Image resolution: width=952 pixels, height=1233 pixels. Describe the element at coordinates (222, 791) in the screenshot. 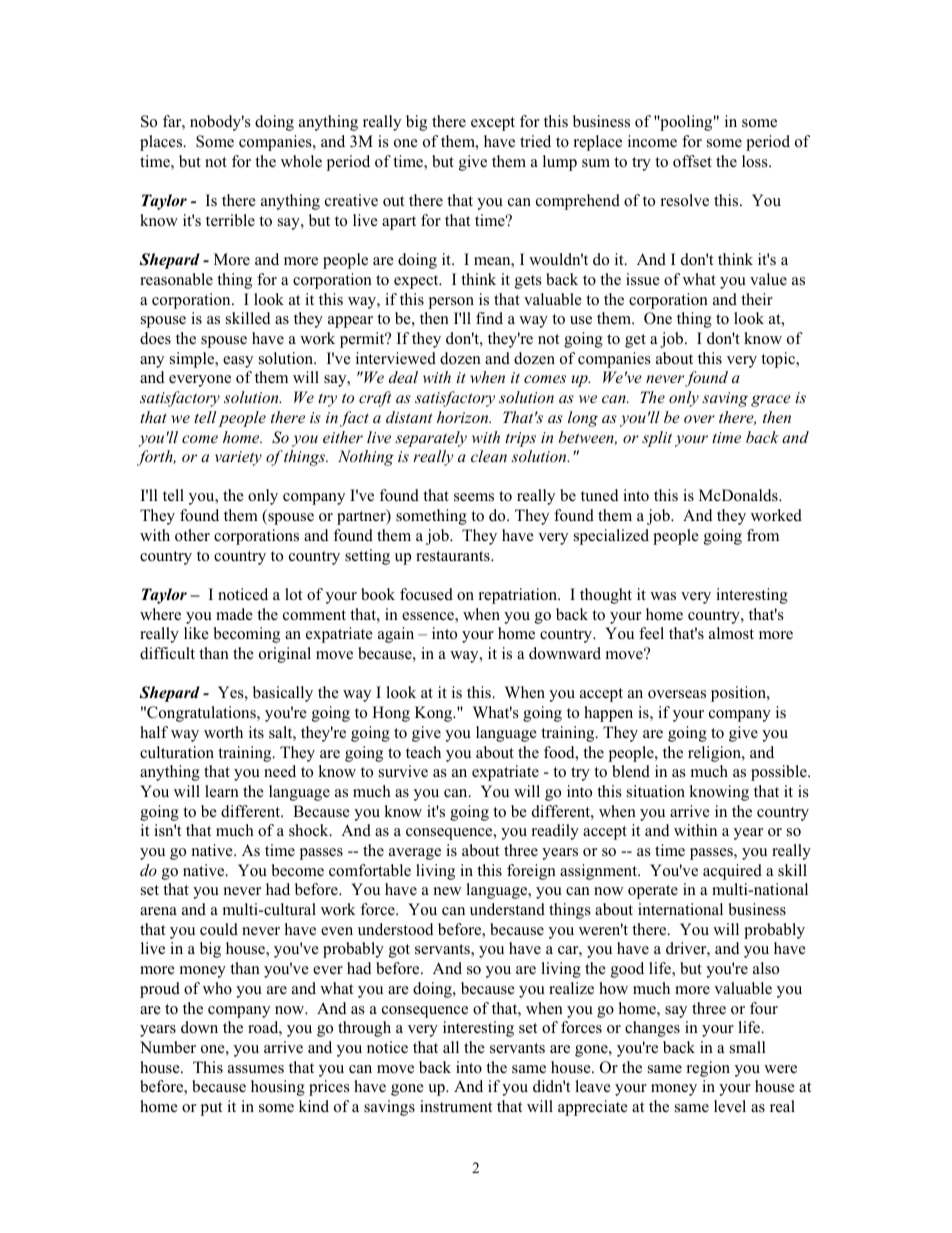

I see `learn` at that location.
